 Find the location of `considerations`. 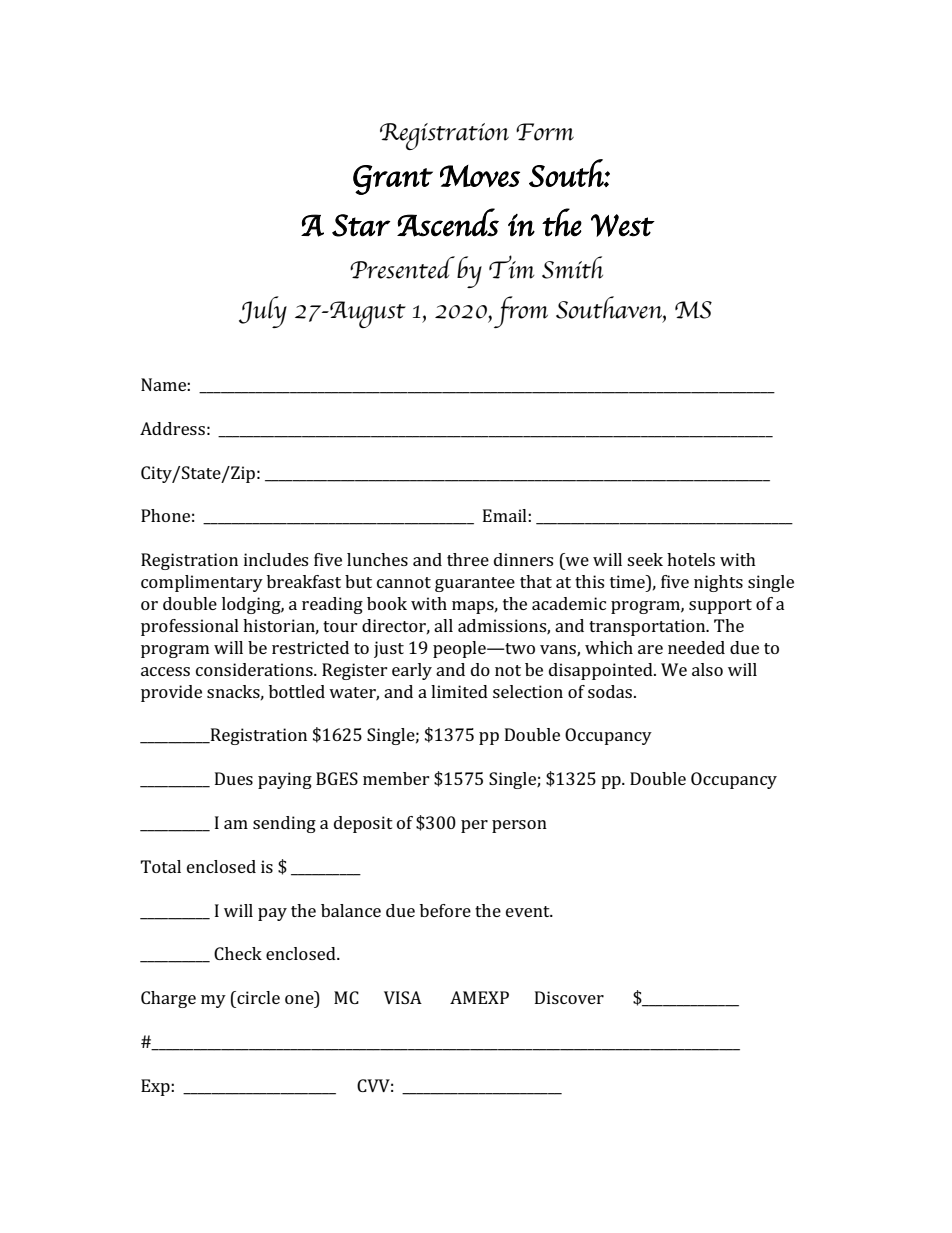

considerations is located at coordinates (255, 669).
